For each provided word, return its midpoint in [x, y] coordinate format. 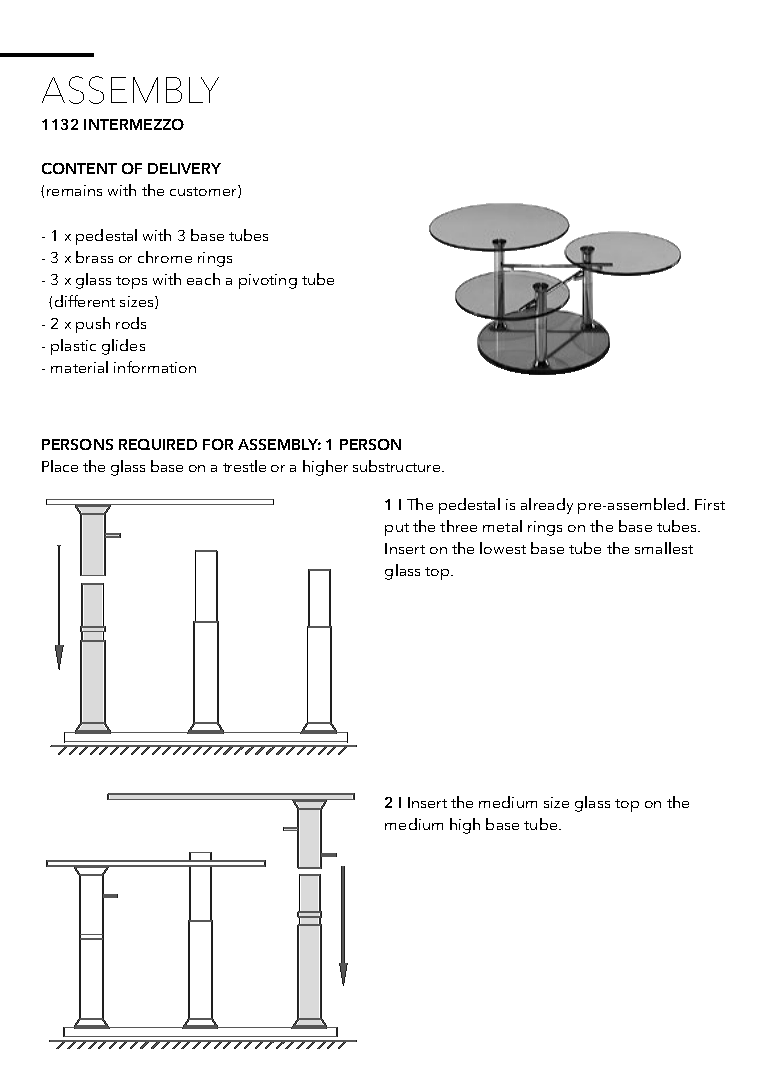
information [155, 367]
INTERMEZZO [134, 124]
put [397, 529]
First [710, 504]
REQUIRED [158, 444]
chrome [165, 257]
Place [60, 466]
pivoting [268, 281]
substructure [398, 466]
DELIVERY [184, 168]
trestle [244, 466]
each [203, 279]
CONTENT [79, 168]
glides [123, 347]
